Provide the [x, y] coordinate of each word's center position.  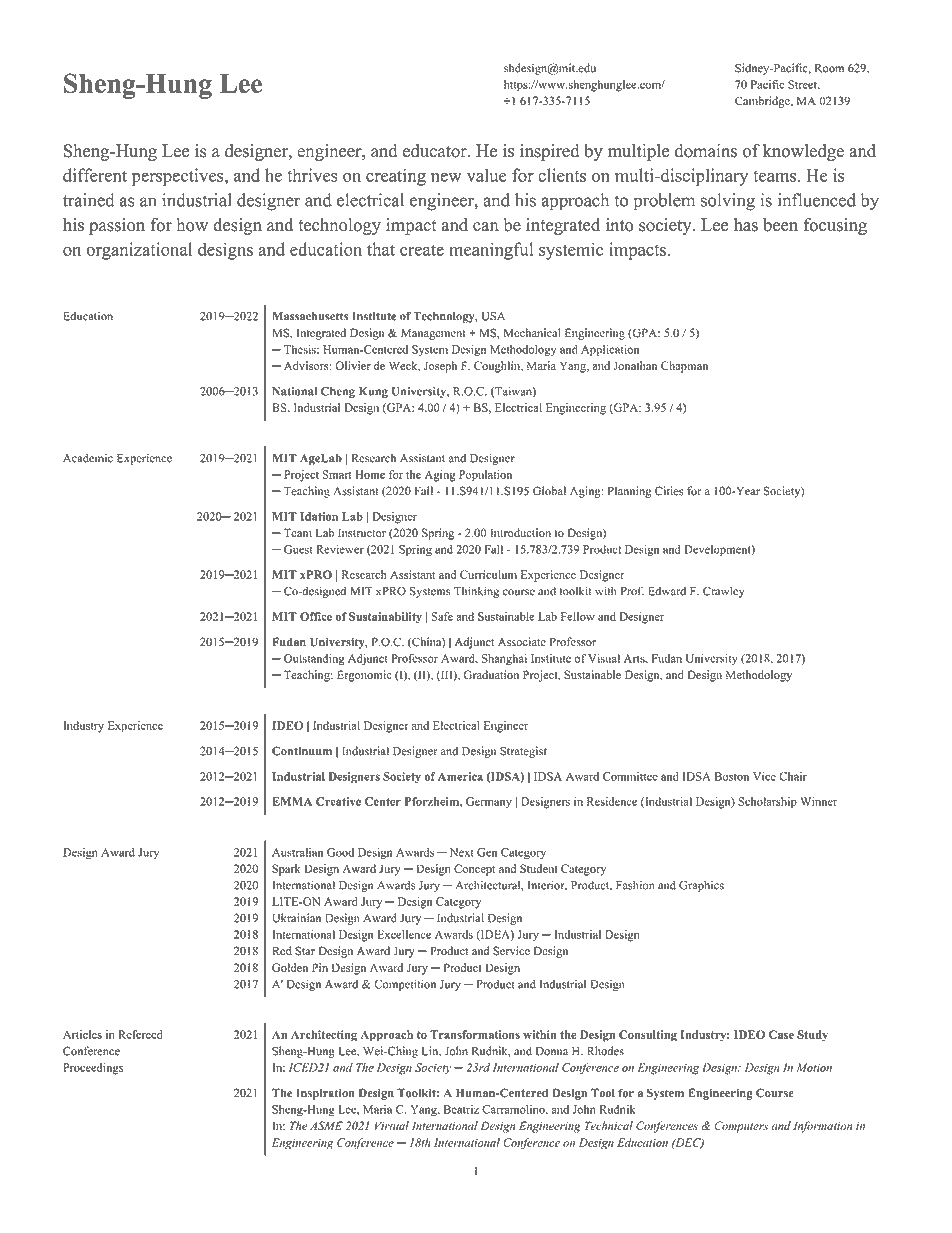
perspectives [179, 177]
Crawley [724, 592]
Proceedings [93, 1069]
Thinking [476, 592]
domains [706, 151]
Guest [298, 549]
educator [436, 151]
